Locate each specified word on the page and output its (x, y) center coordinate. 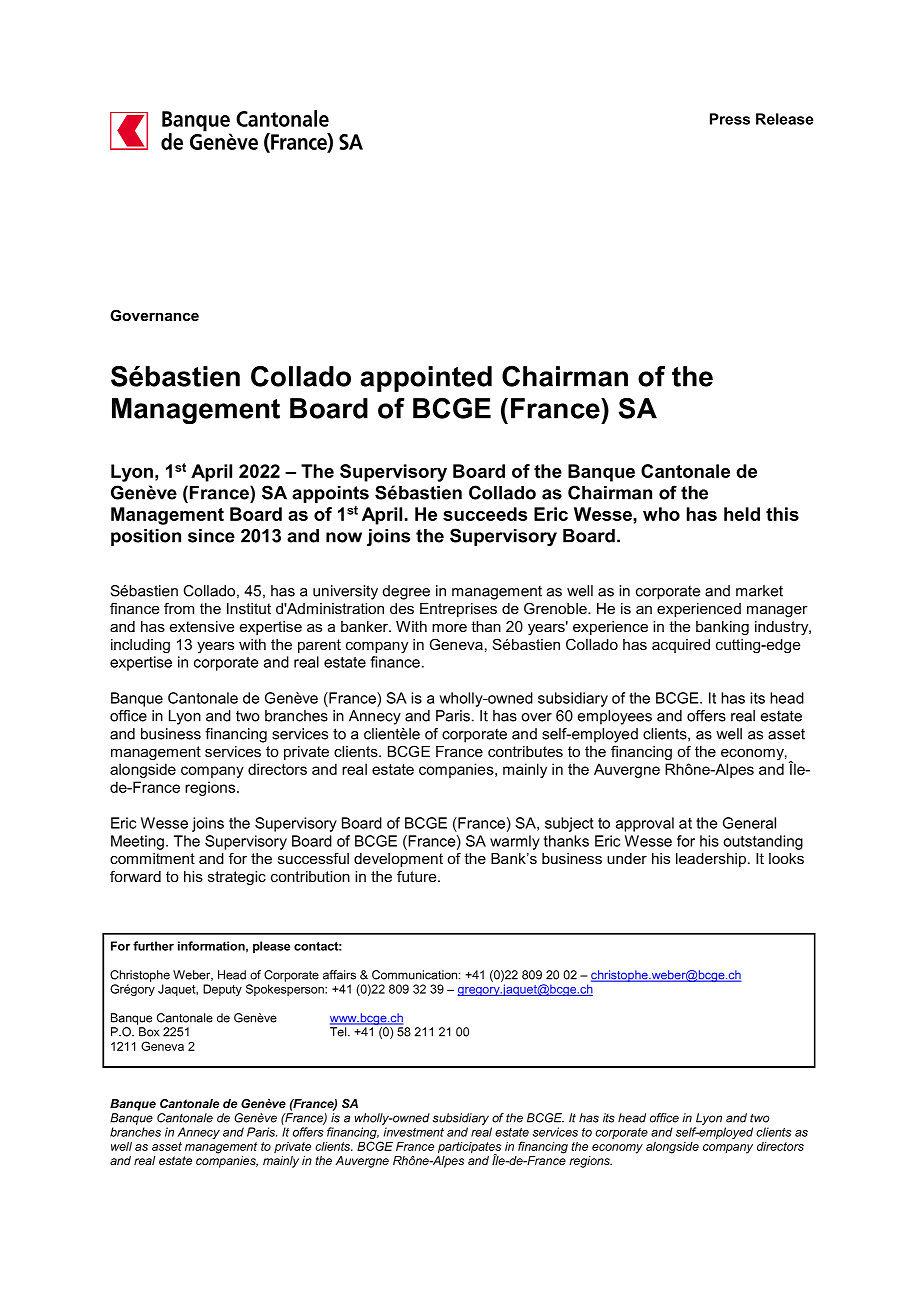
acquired (681, 646)
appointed (426, 379)
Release (785, 119)
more (449, 628)
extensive (202, 626)
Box (149, 1032)
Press (730, 119)
